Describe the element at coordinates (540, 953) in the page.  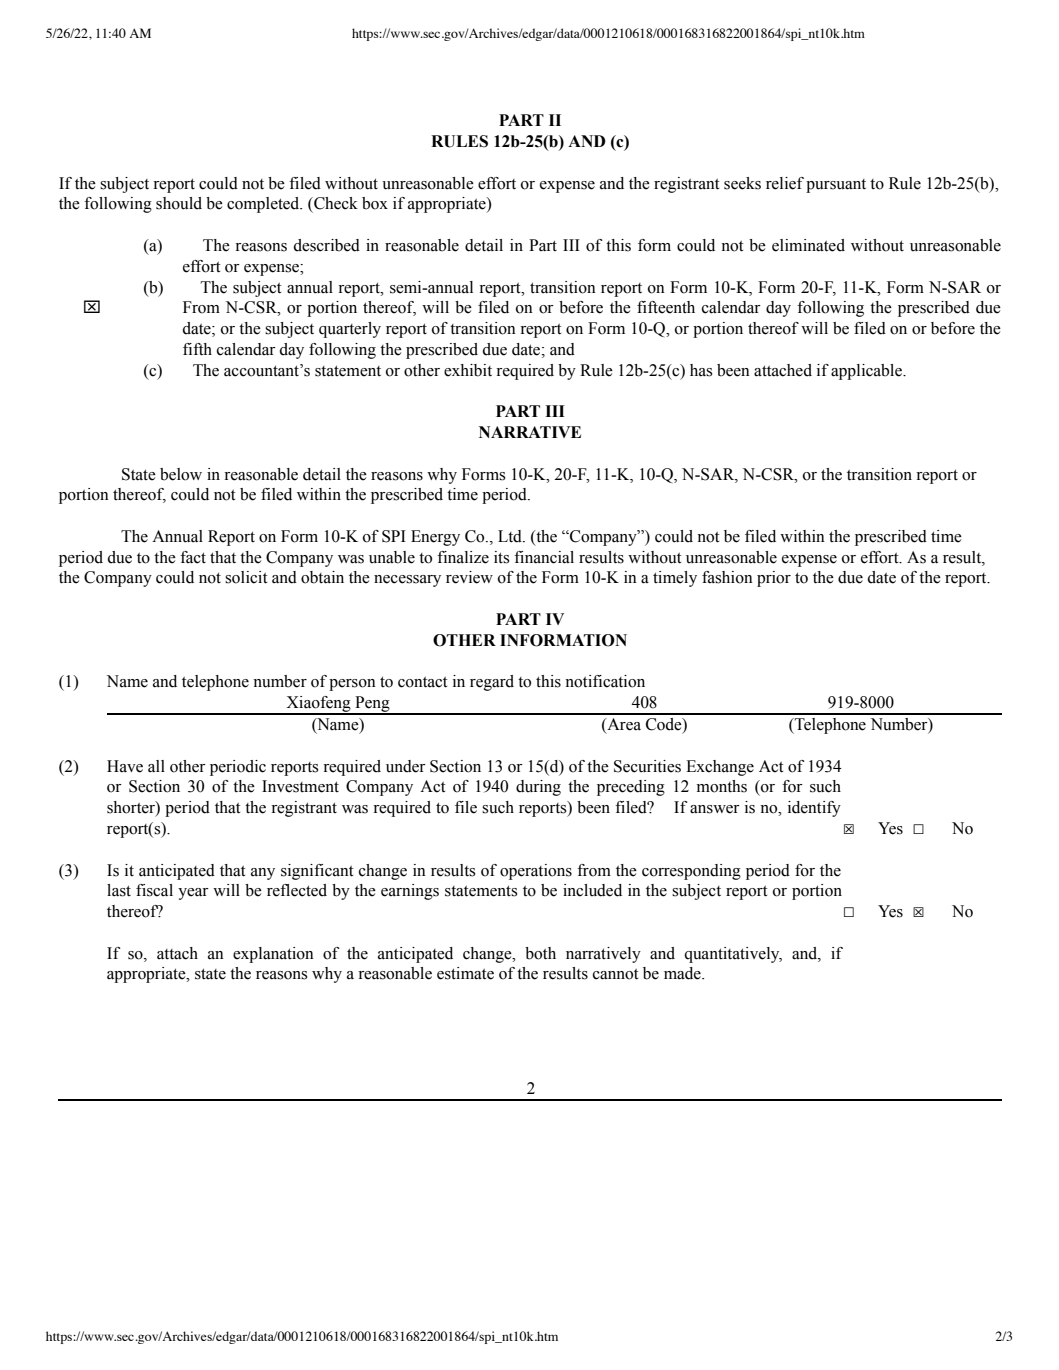
I see `both` at that location.
